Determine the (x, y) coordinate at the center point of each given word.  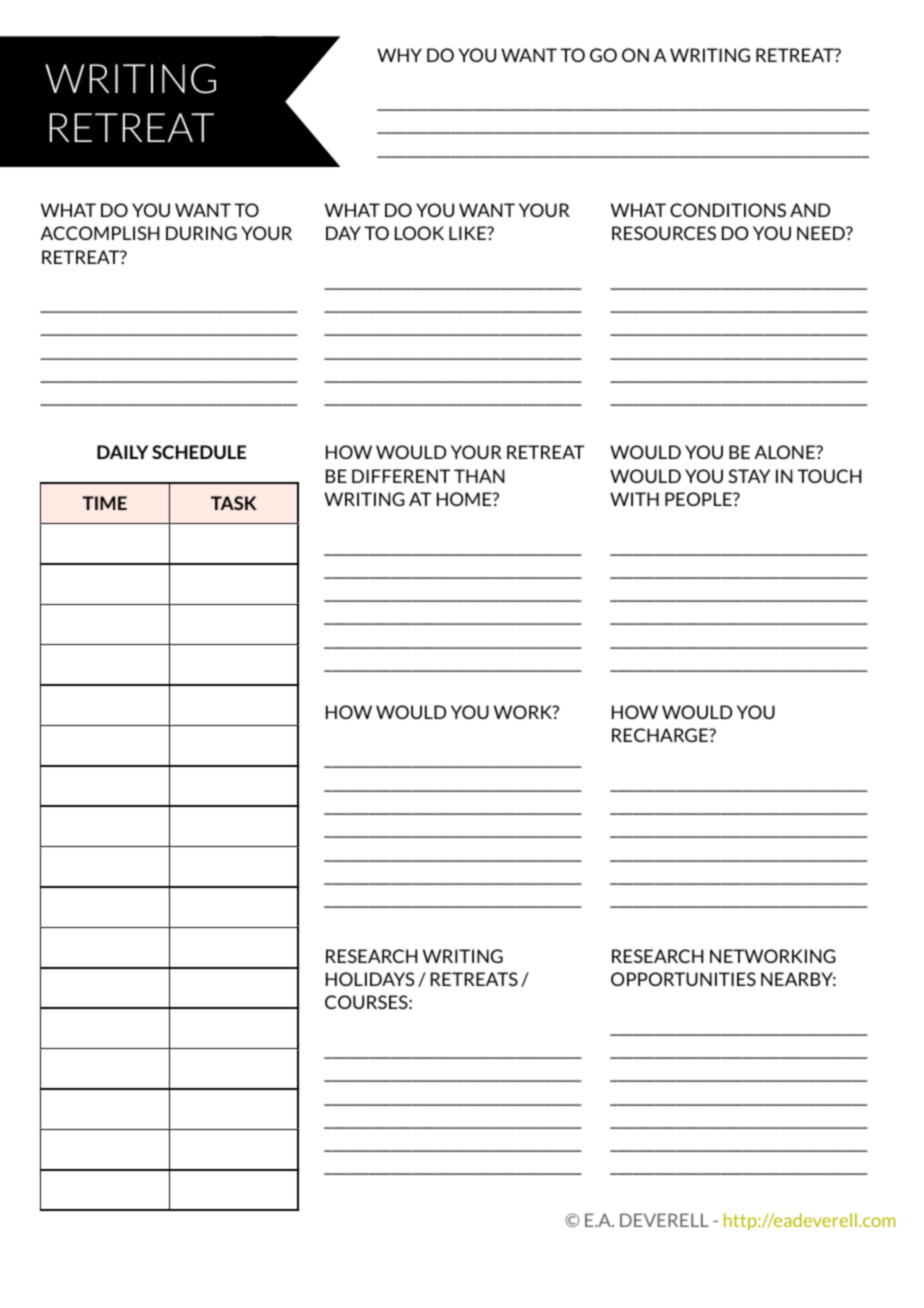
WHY (399, 55)
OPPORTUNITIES (683, 979)
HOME (465, 499)
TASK (234, 503)
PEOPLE (699, 499)
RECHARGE (661, 735)
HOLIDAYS (370, 979)
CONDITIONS (728, 210)
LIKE (468, 233)
